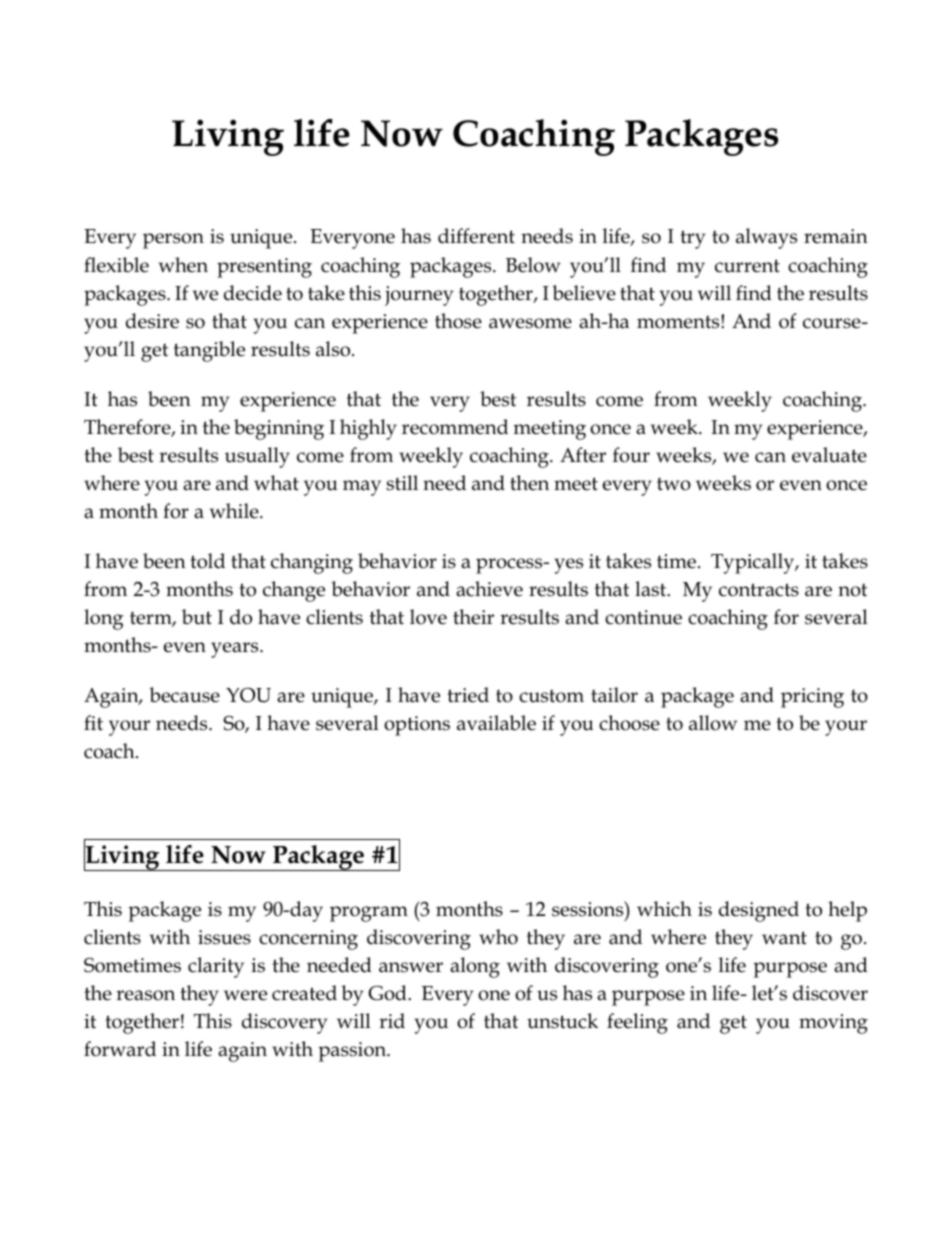  What do you see at coordinates (476, 236) in the page?
I see `different` at bounding box center [476, 236].
